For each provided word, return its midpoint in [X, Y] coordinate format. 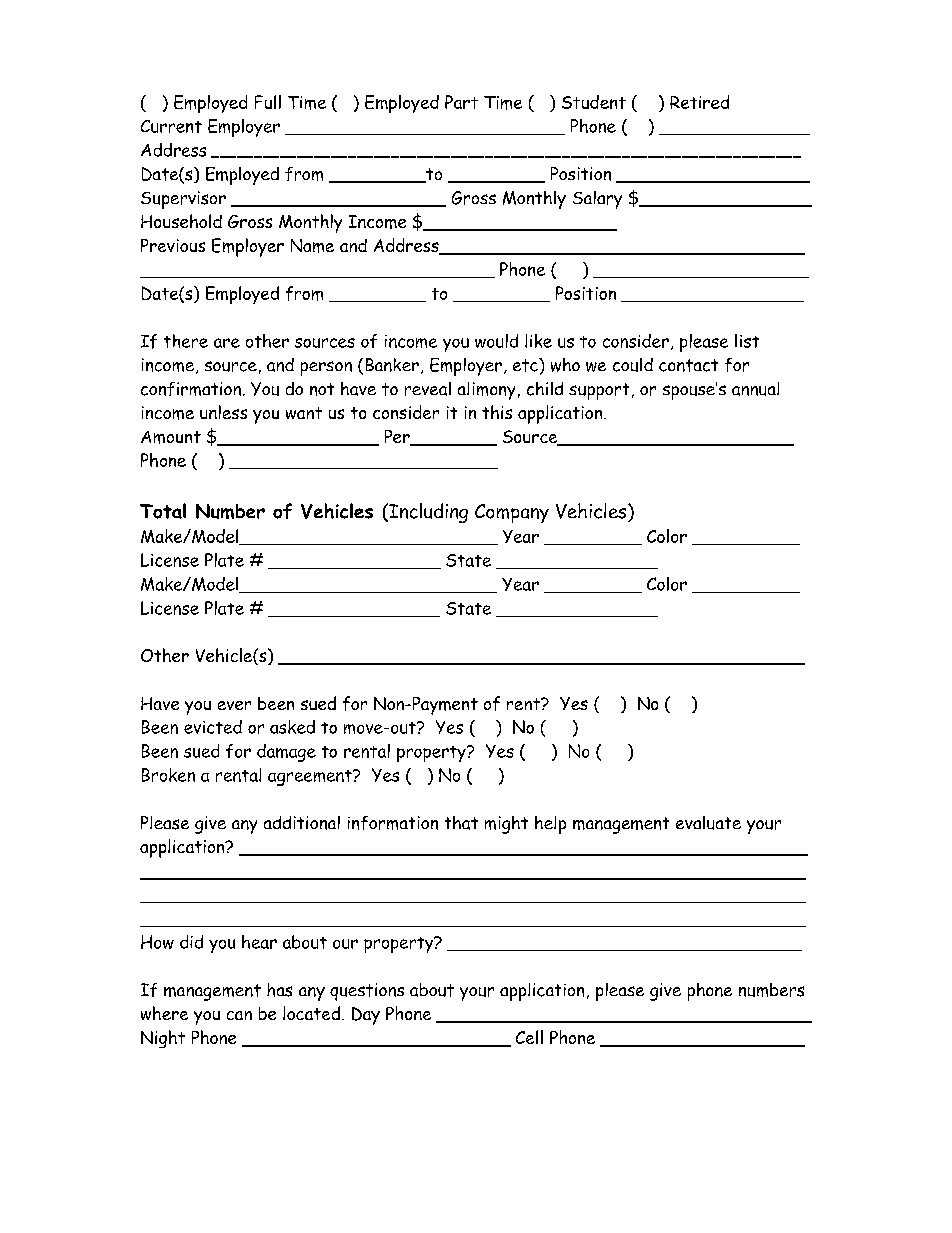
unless [223, 412]
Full [268, 102]
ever [234, 705]
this [497, 412]
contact [688, 365]
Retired [699, 102]
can [239, 1015]
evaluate [708, 823]
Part [461, 102]
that [461, 823]
